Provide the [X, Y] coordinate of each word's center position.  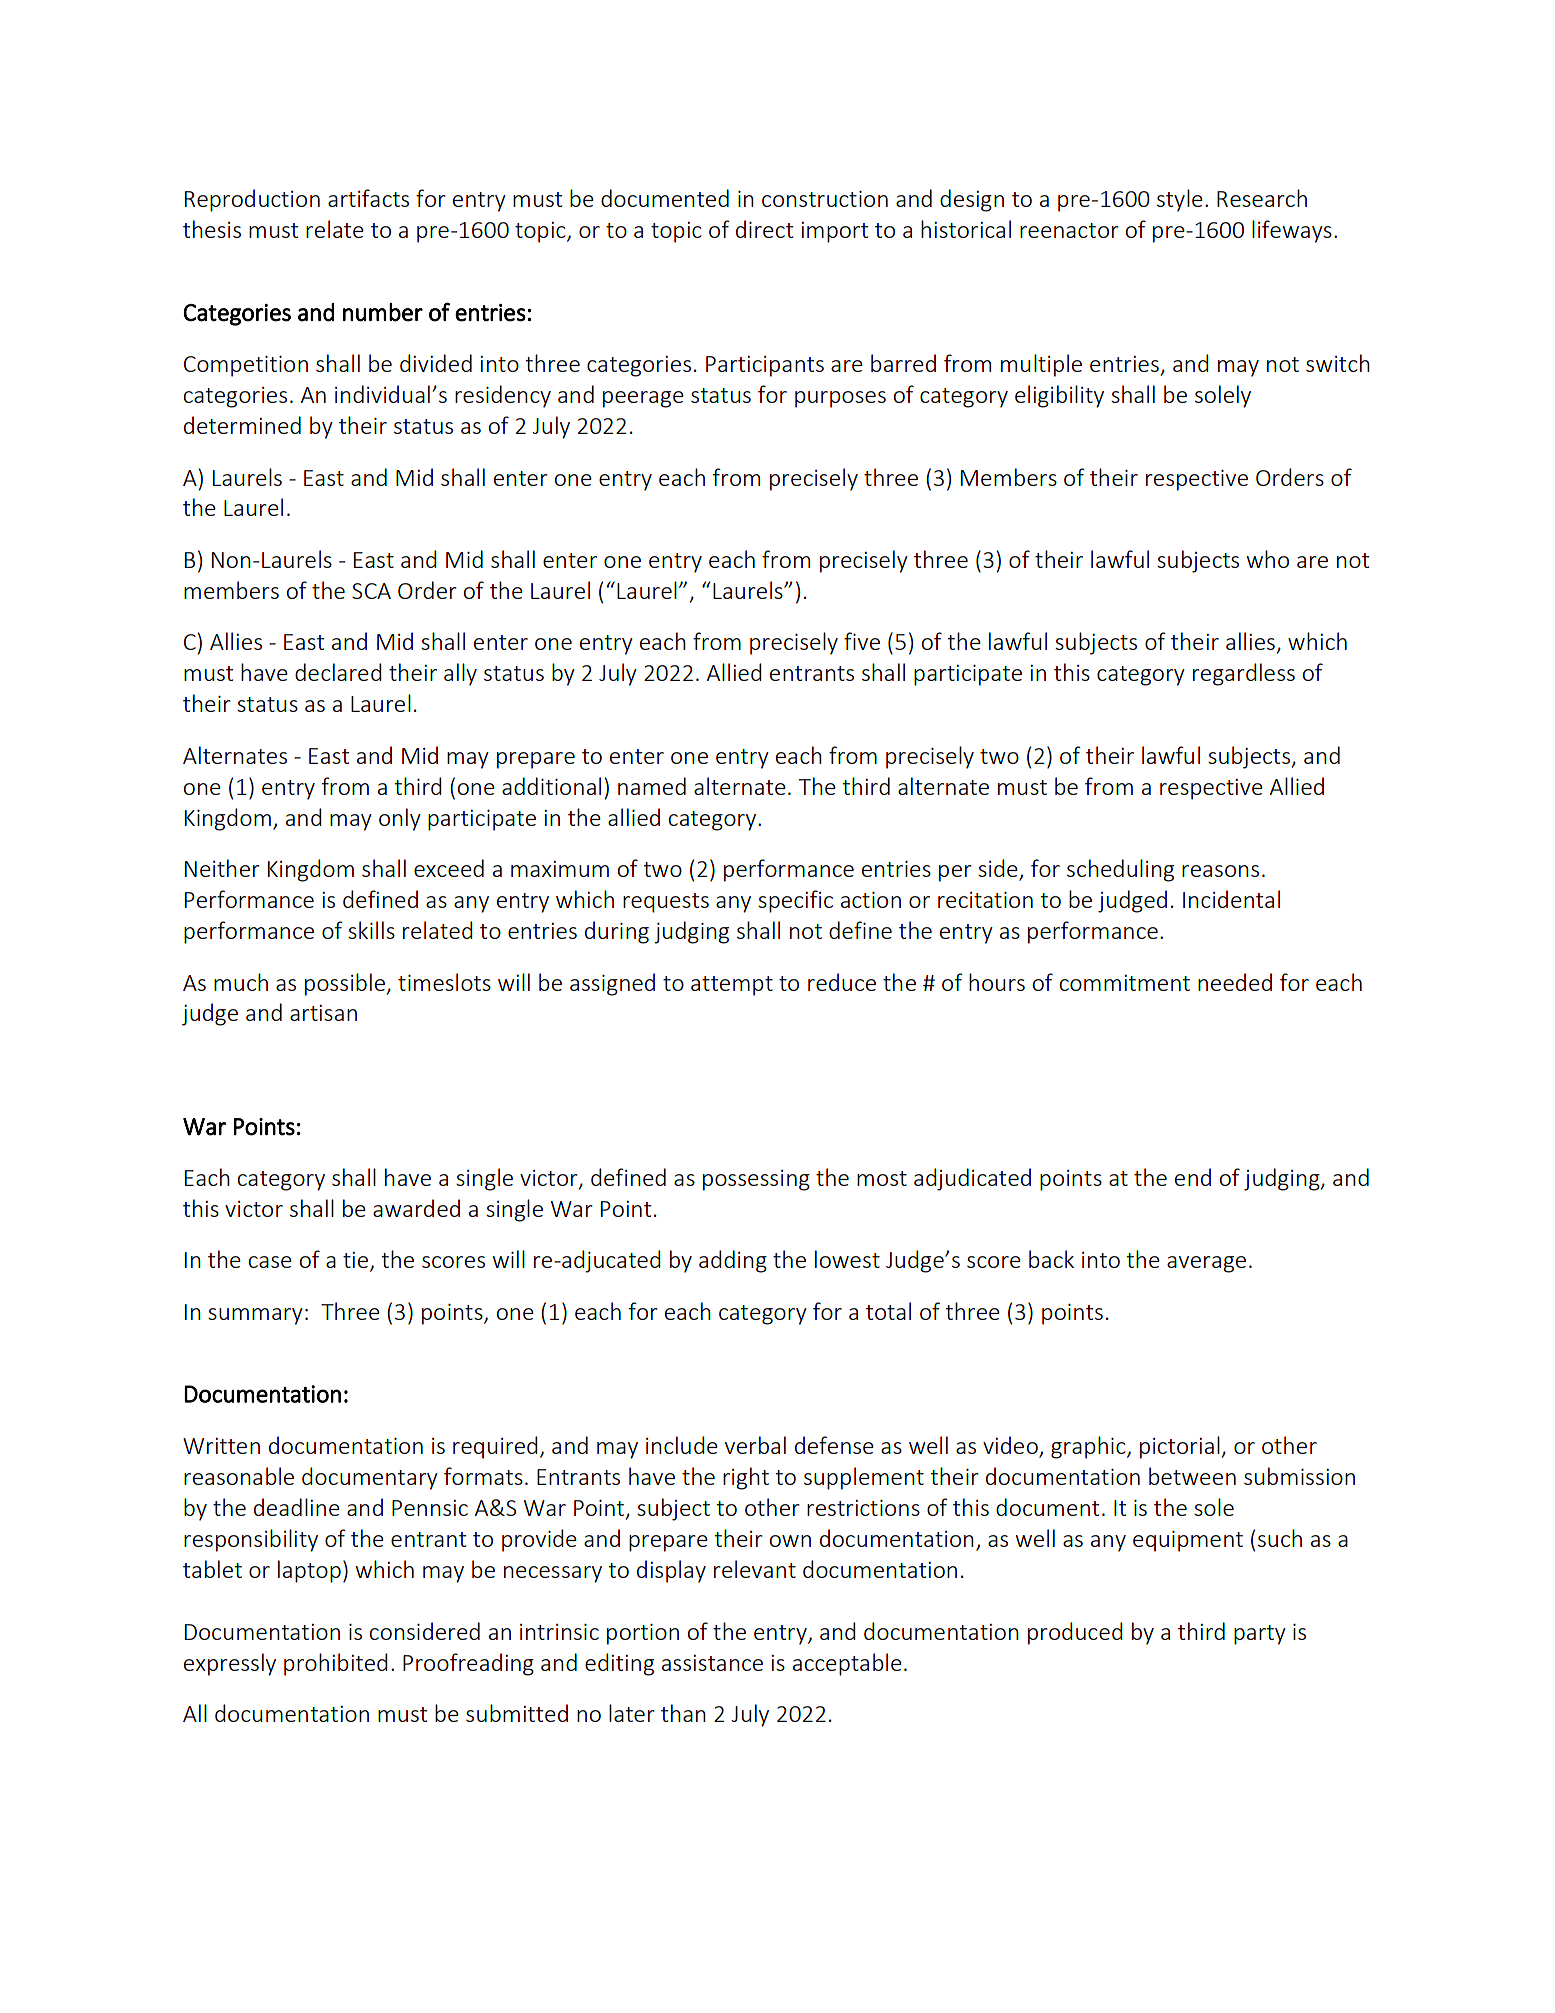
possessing [756, 1180]
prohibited [336, 1664]
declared [338, 672]
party [1260, 1635]
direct [764, 229]
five [862, 641]
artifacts [368, 198]
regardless [1244, 674]
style [1180, 200]
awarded [416, 1208]
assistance [712, 1663]
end [1193, 1177]
